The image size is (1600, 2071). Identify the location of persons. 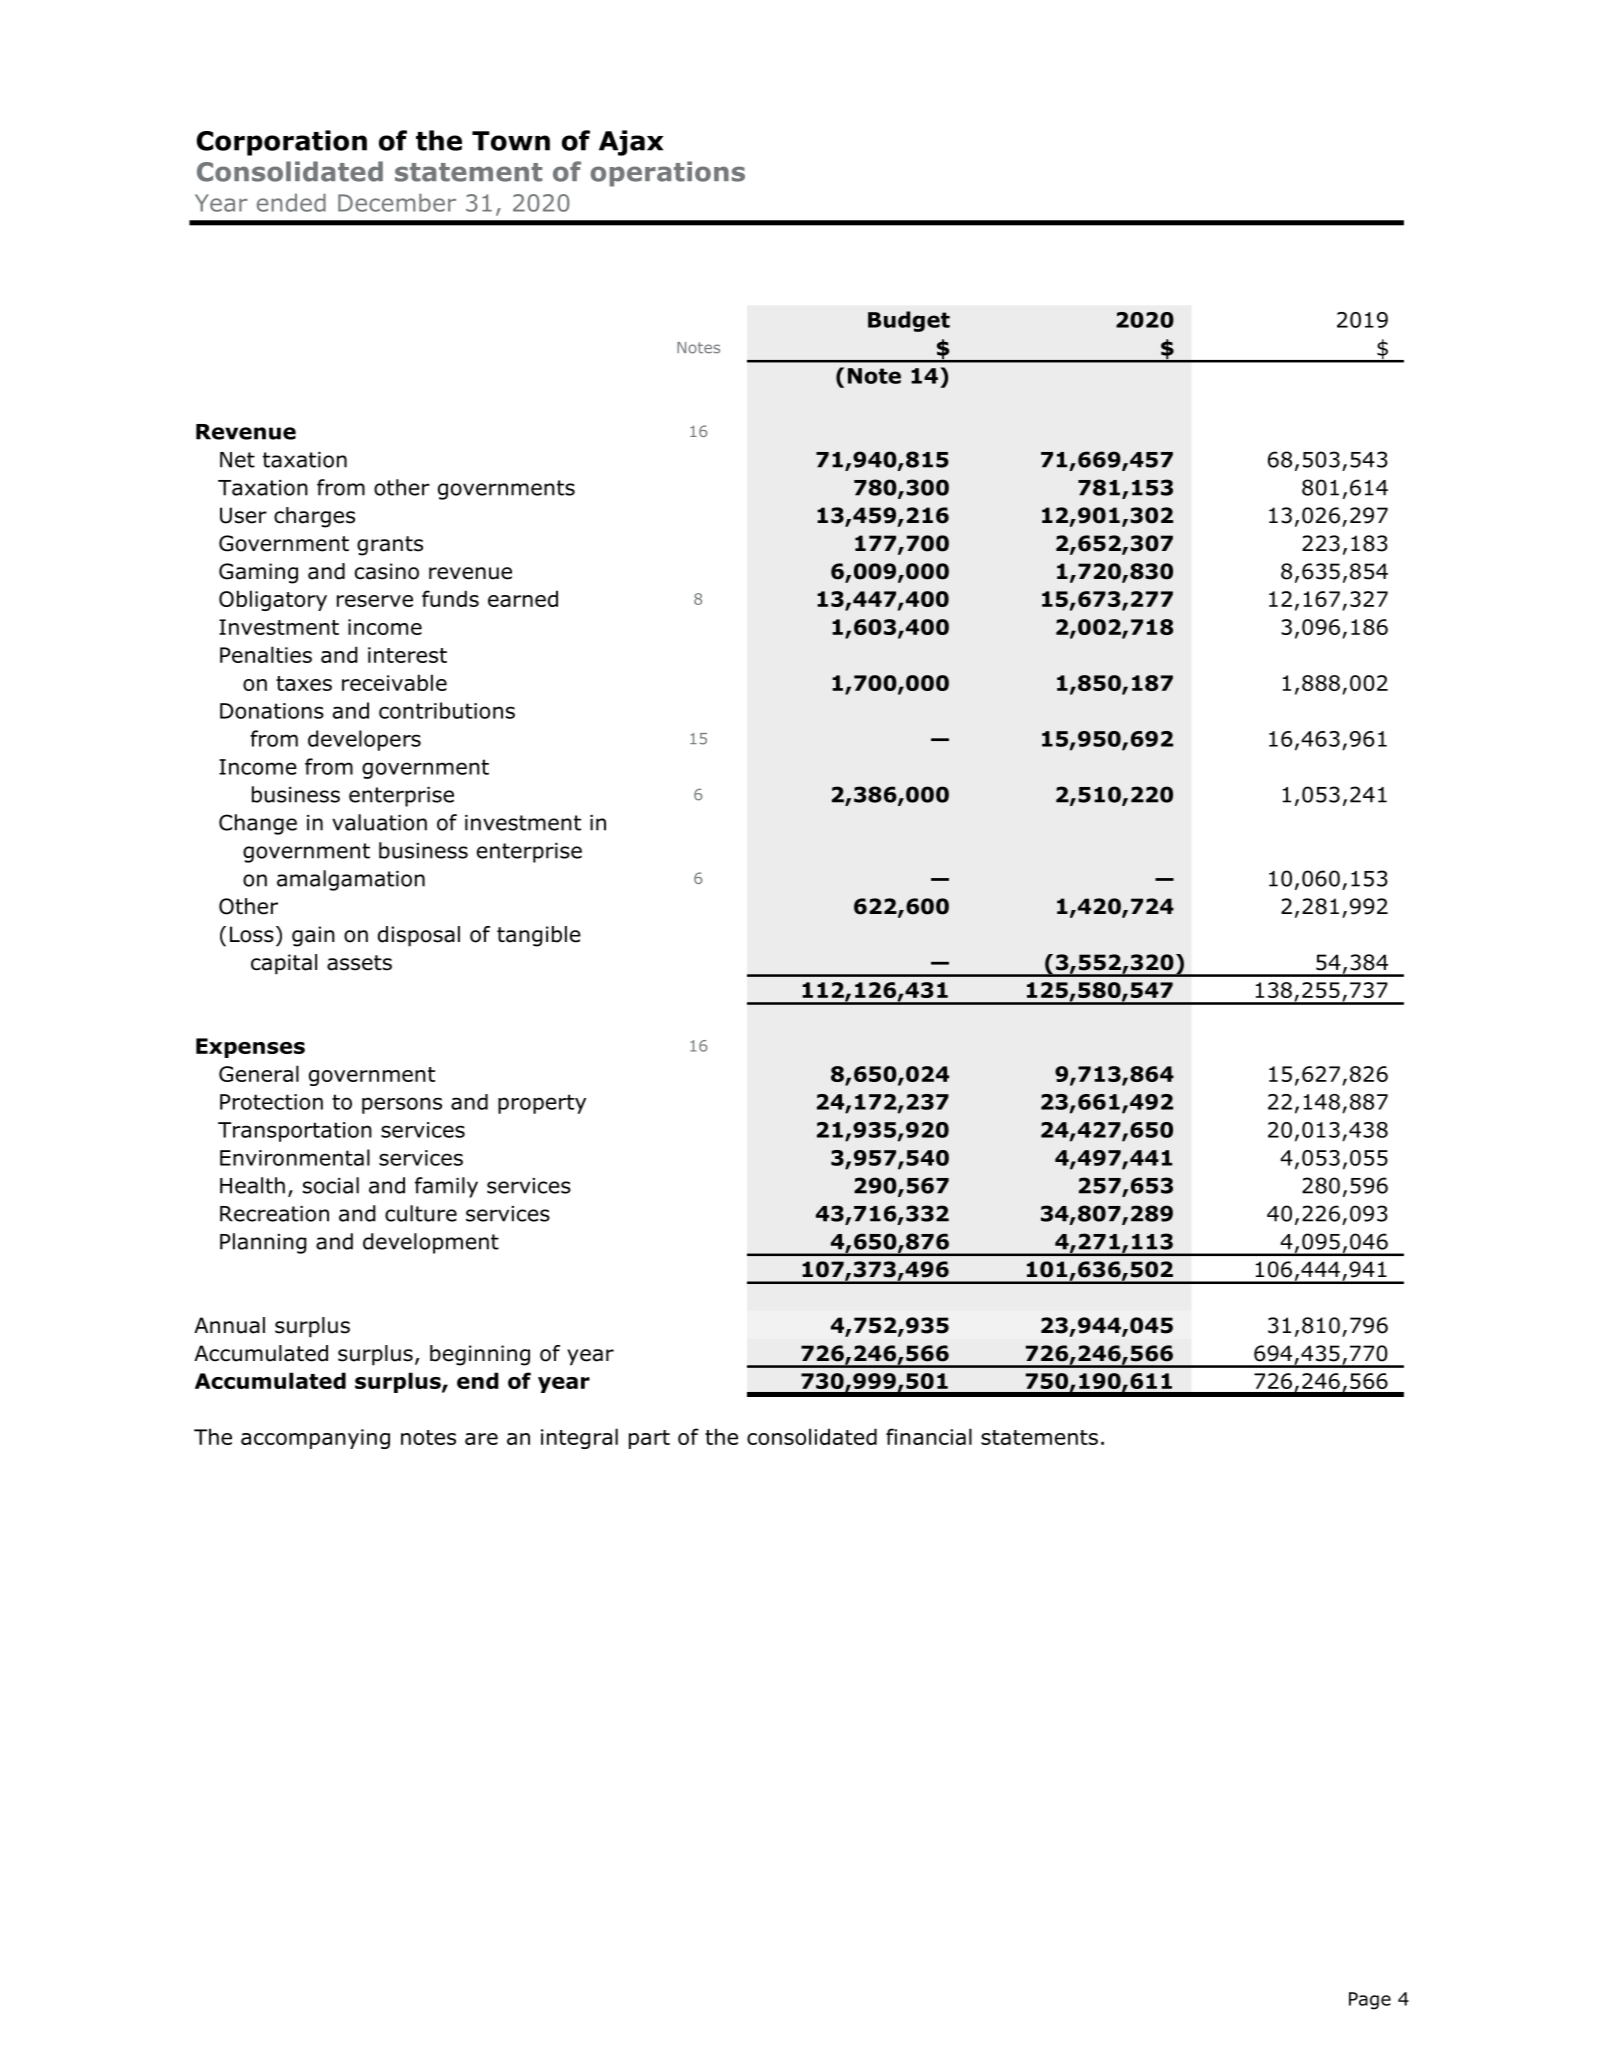
(402, 1105).
